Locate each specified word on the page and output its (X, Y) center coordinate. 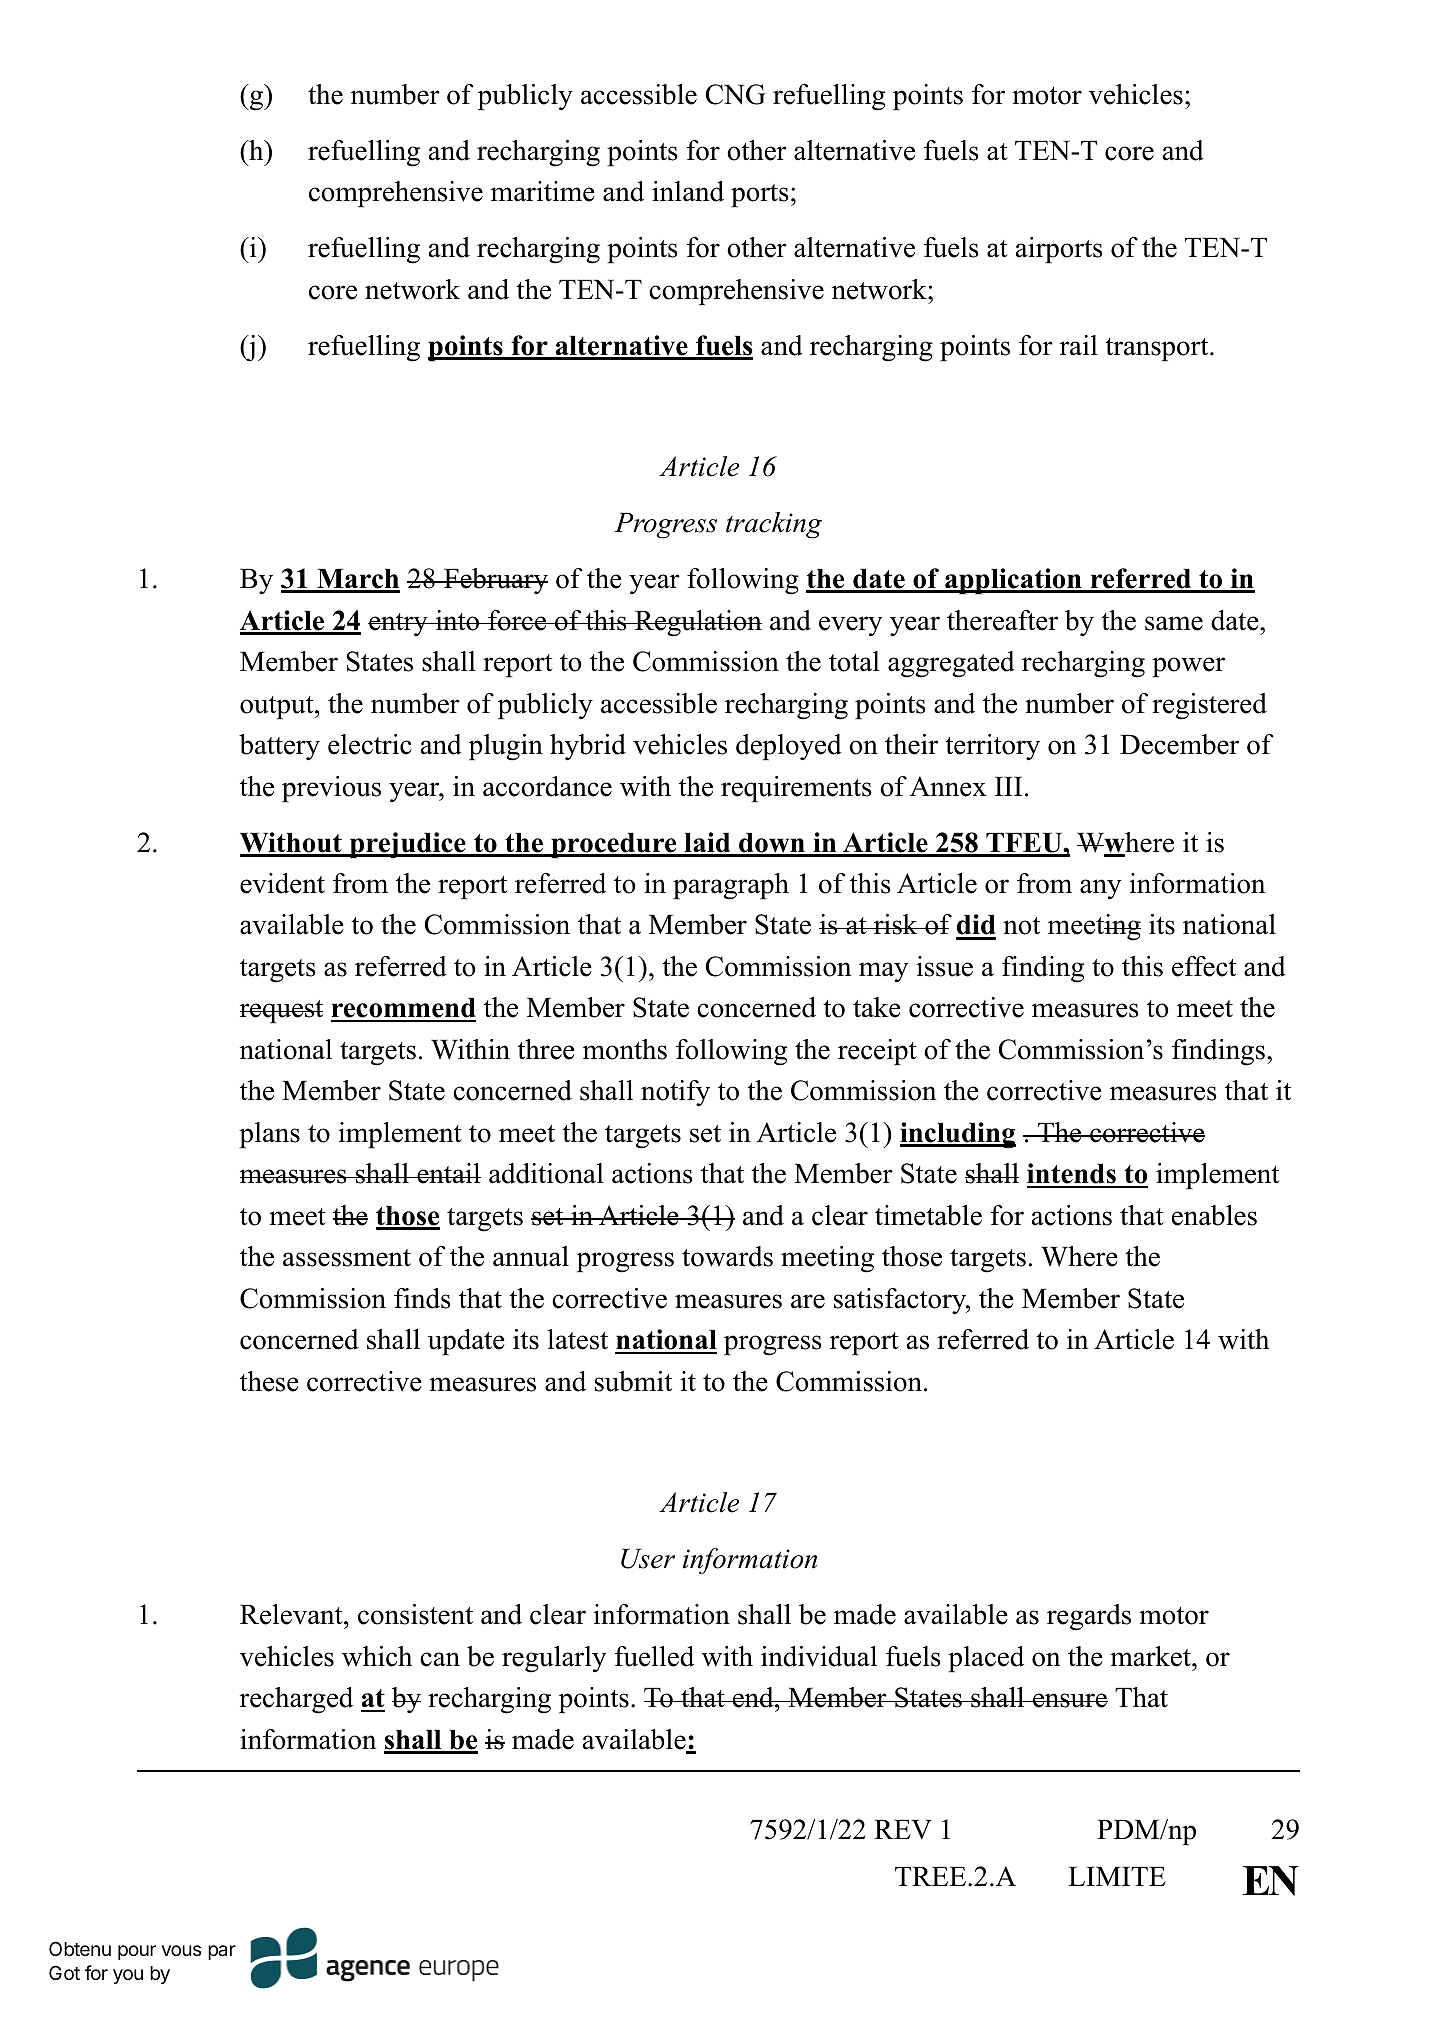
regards (1089, 1617)
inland (688, 191)
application (1013, 581)
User (648, 1559)
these (269, 1381)
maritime (543, 191)
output (278, 708)
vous (181, 1950)
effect (1204, 966)
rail (1079, 345)
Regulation (697, 623)
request (281, 1012)
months (625, 1049)
